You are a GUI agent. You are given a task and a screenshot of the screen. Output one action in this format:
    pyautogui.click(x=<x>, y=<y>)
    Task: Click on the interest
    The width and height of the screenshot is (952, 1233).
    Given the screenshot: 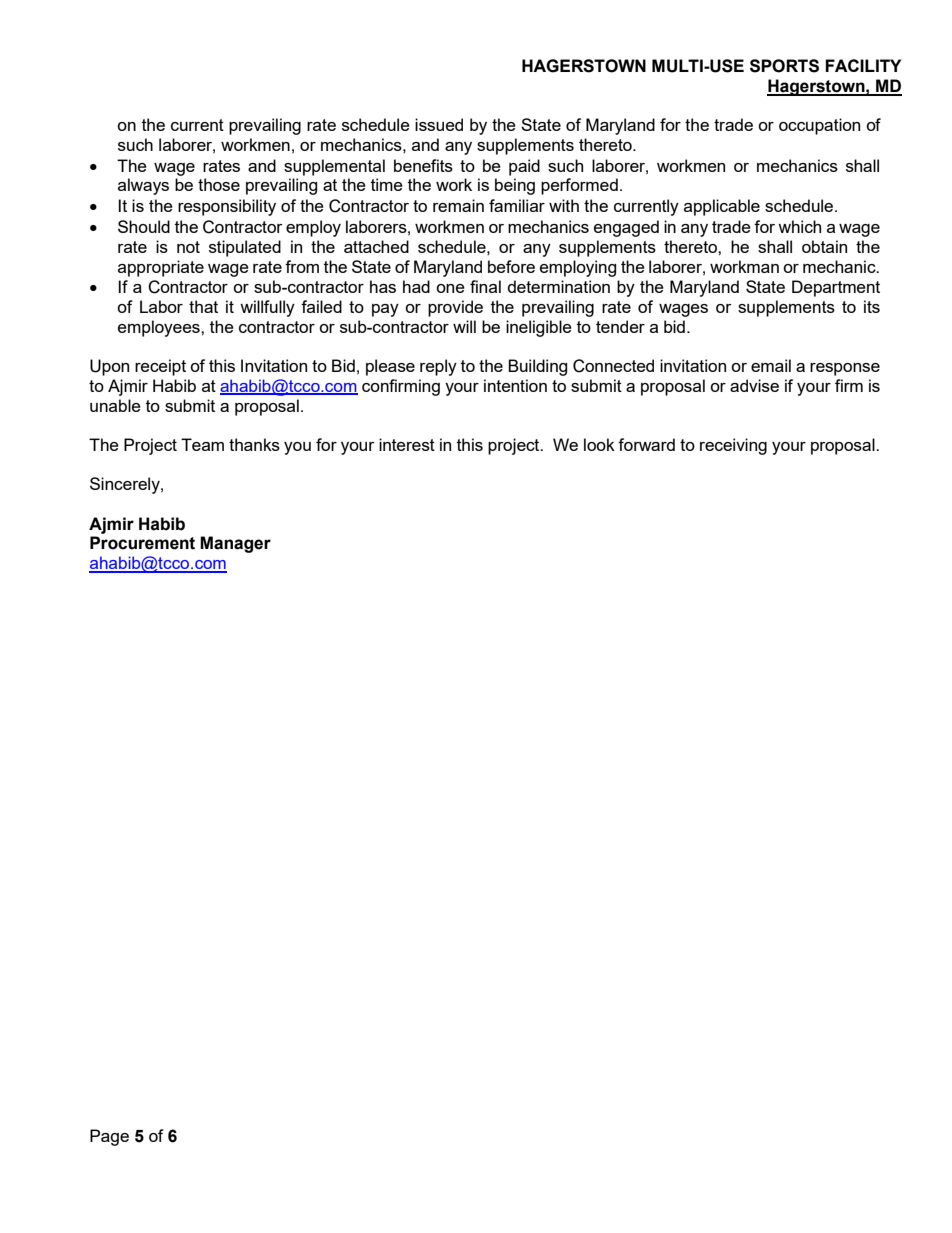 What is the action you would take?
    pyautogui.click(x=407, y=444)
